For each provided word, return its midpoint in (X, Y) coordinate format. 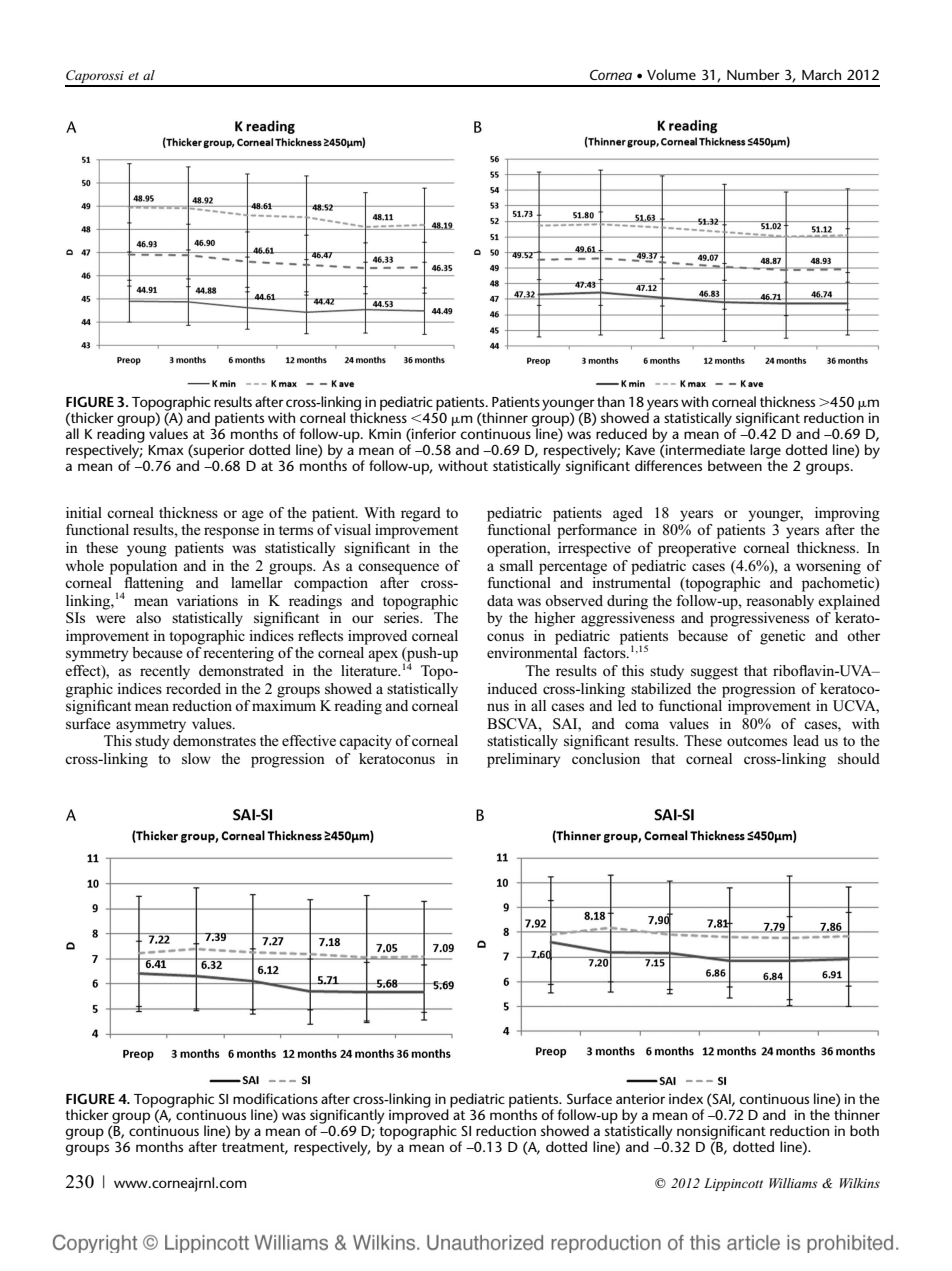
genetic (782, 637)
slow (196, 758)
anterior (640, 1099)
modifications (275, 1098)
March (821, 74)
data (500, 600)
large (765, 452)
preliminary (524, 760)
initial (84, 512)
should (859, 758)
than (611, 401)
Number (753, 74)
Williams (793, 1183)
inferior (433, 433)
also (148, 617)
